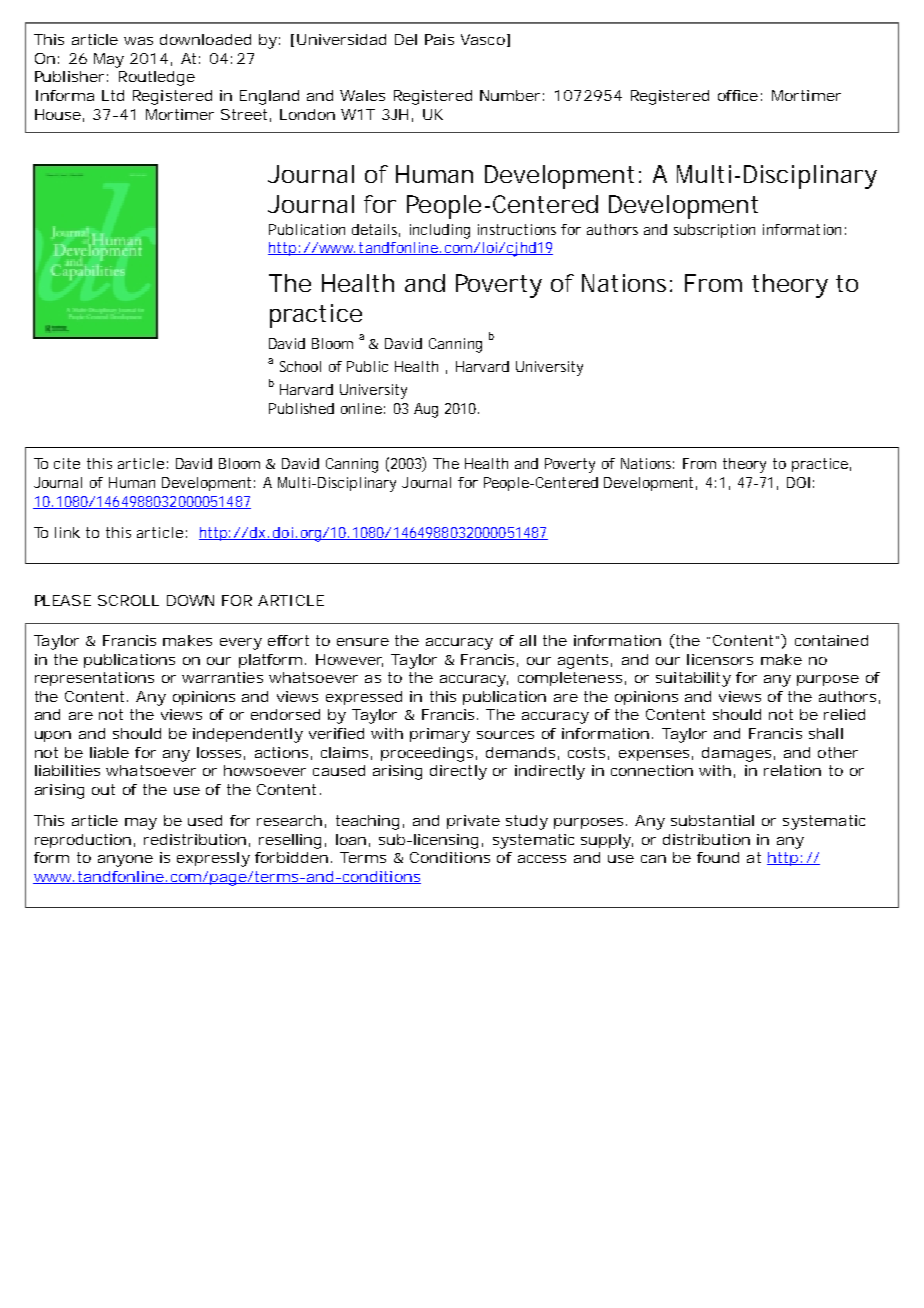 Image resolution: width=924 pixels, height=1308 pixels. What do you see at coordinates (483, 39) in the image?
I see `Vasco` at bounding box center [483, 39].
